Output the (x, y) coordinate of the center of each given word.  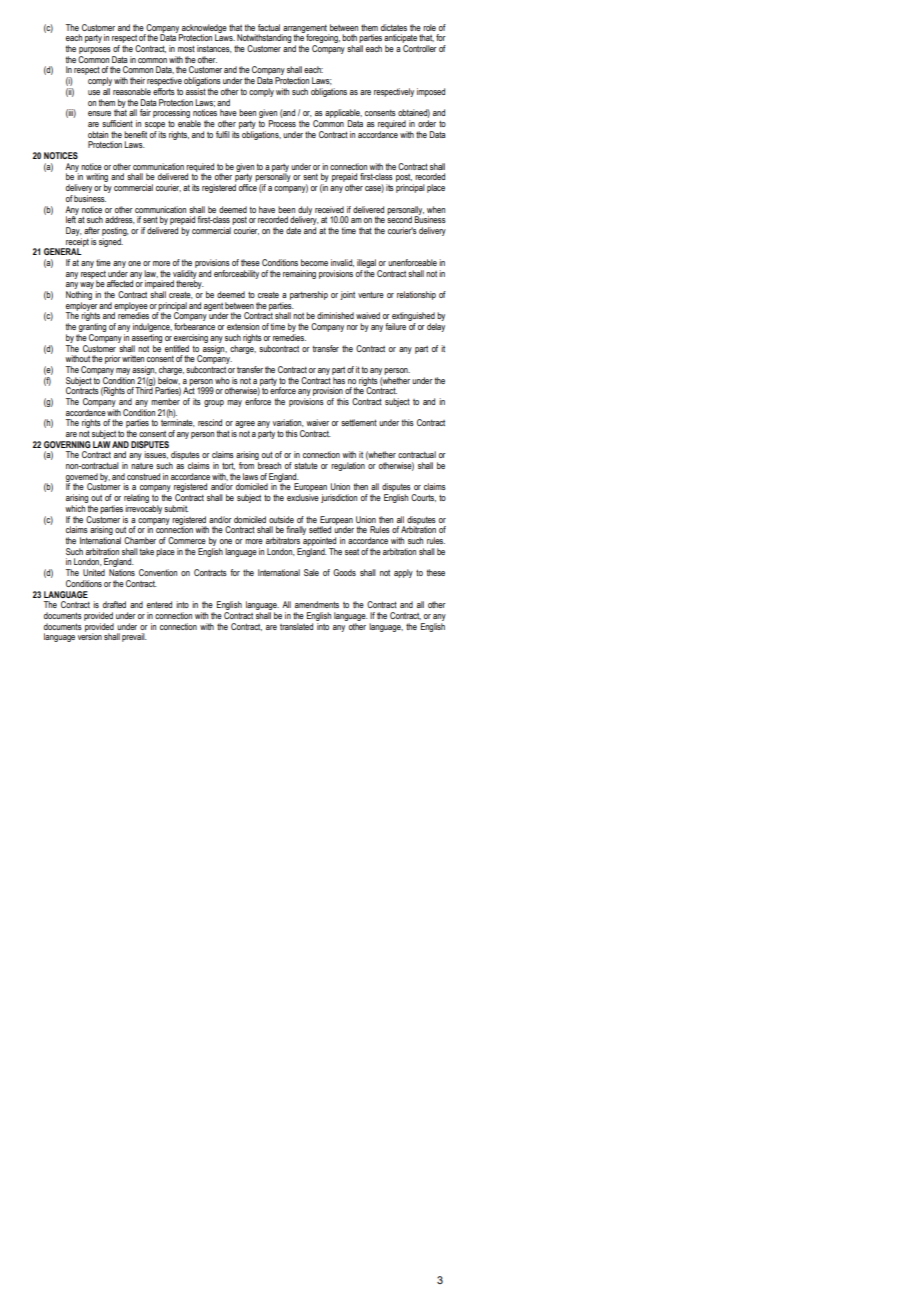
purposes (95, 50)
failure (395, 326)
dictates (394, 27)
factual (269, 27)
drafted (114, 604)
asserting (147, 338)
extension (243, 326)
